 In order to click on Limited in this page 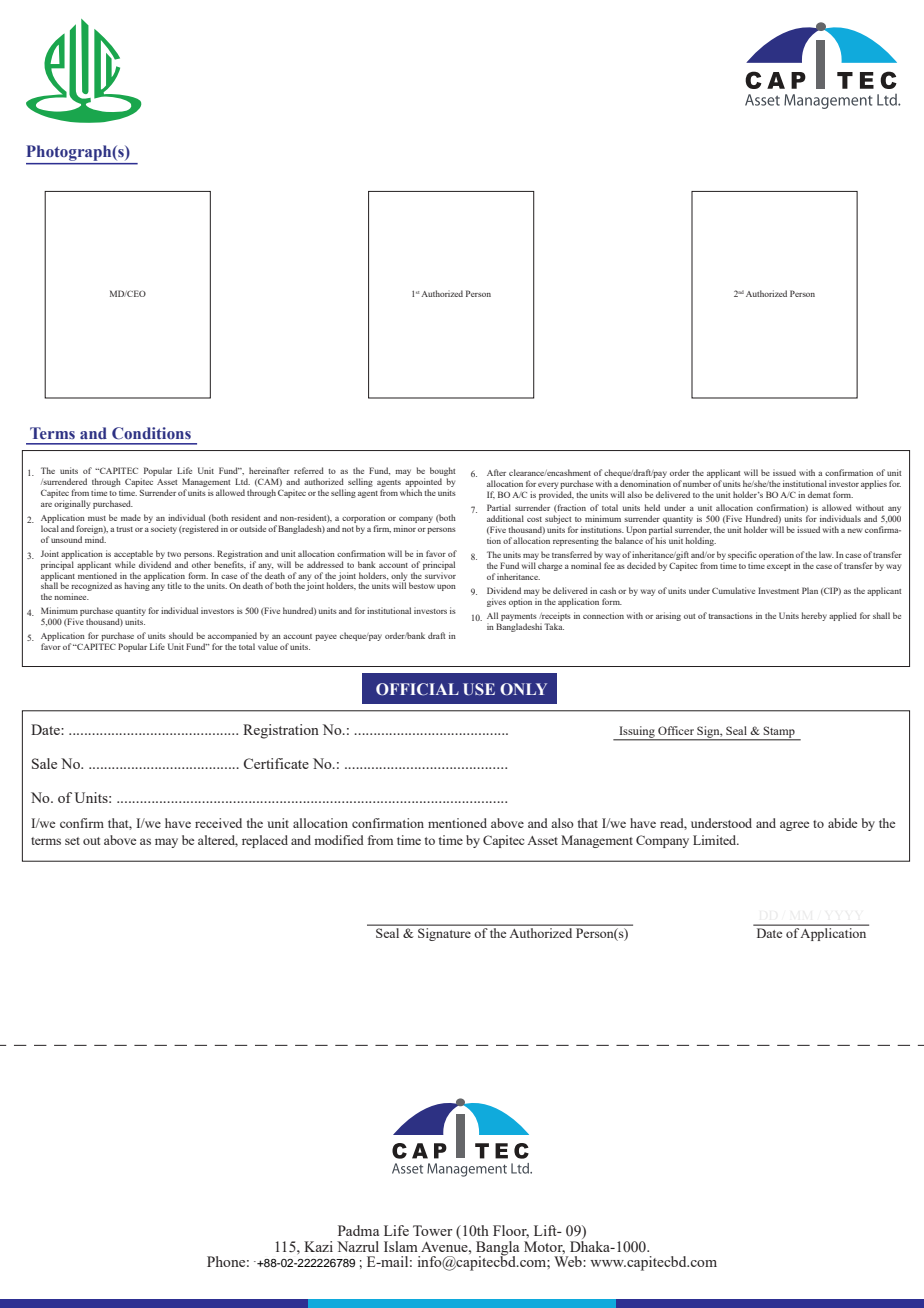, I will do `click(716, 840)`.
